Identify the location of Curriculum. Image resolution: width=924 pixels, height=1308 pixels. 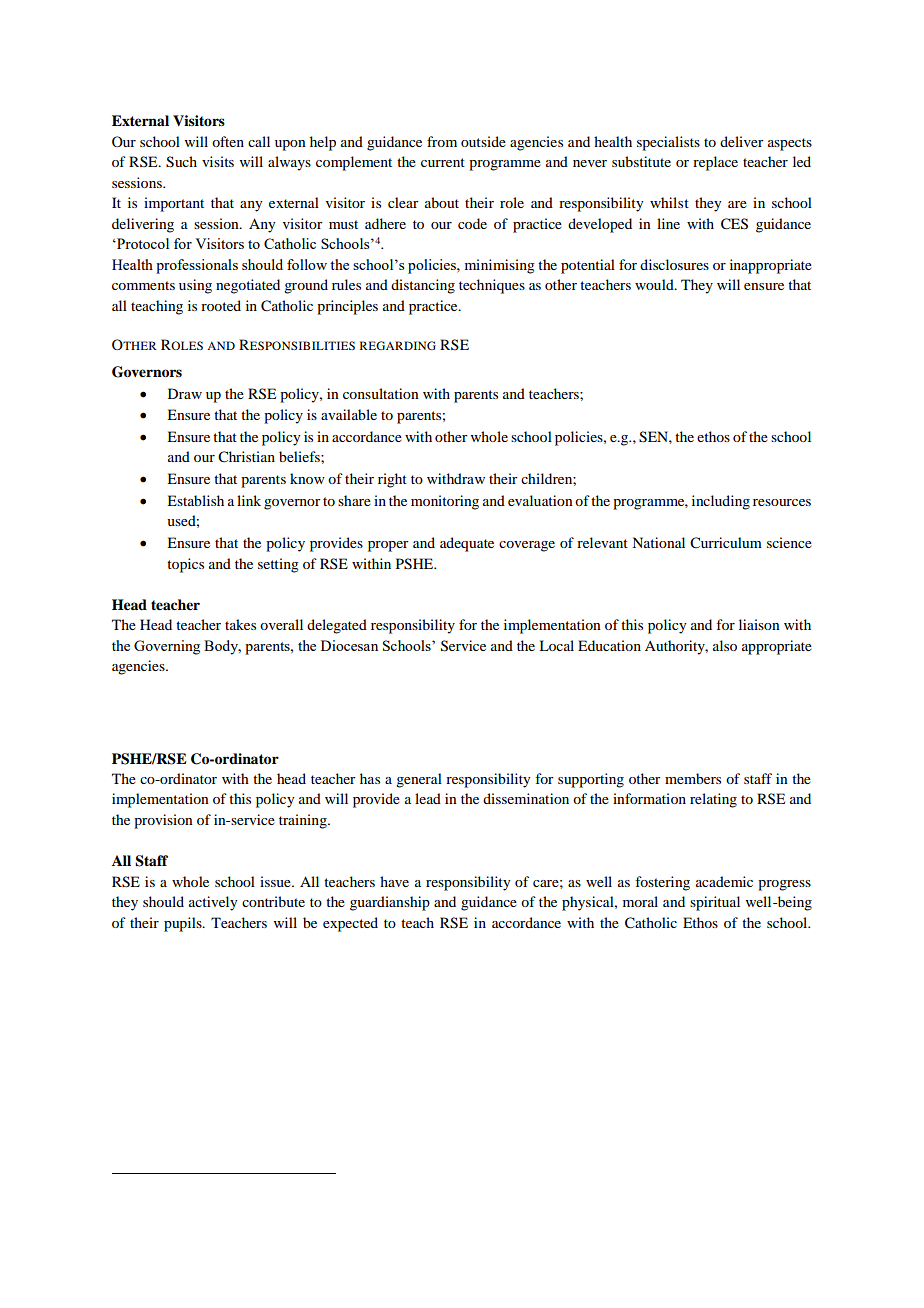
(726, 543).
